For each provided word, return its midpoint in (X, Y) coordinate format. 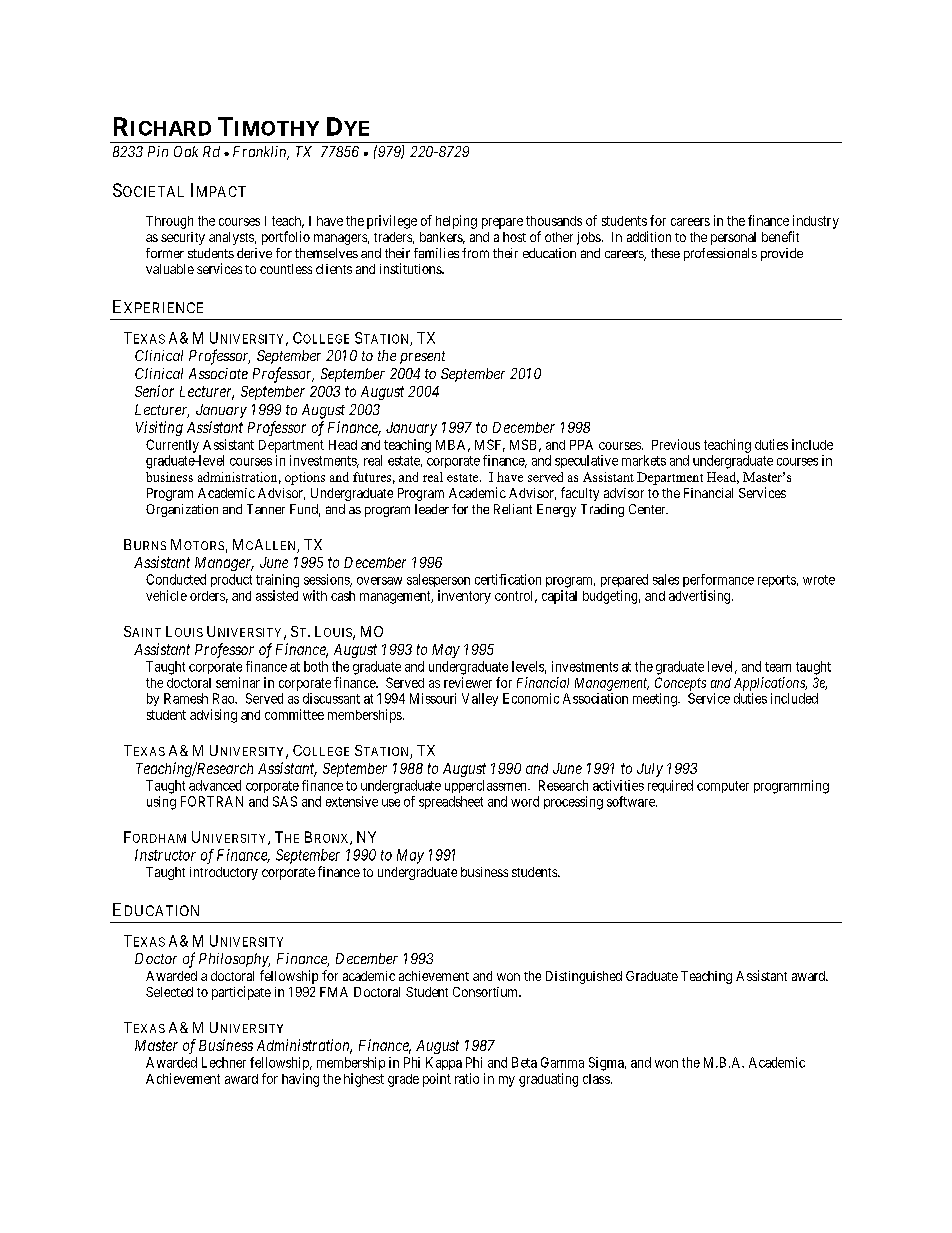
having (300, 1080)
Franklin (261, 153)
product (231, 580)
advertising (701, 597)
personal (733, 238)
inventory (464, 597)
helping (456, 222)
